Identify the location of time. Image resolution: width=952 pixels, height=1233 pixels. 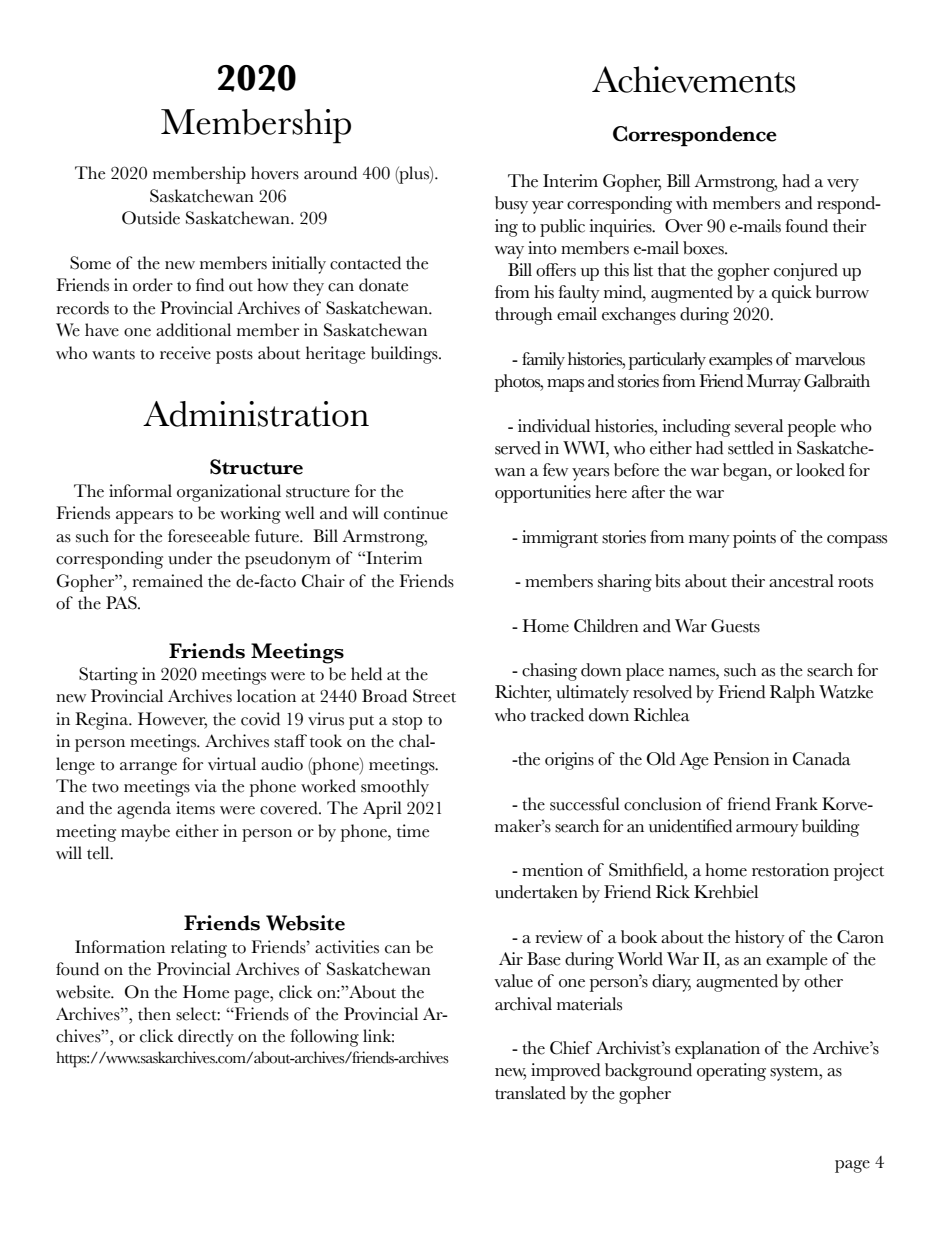
(413, 831).
